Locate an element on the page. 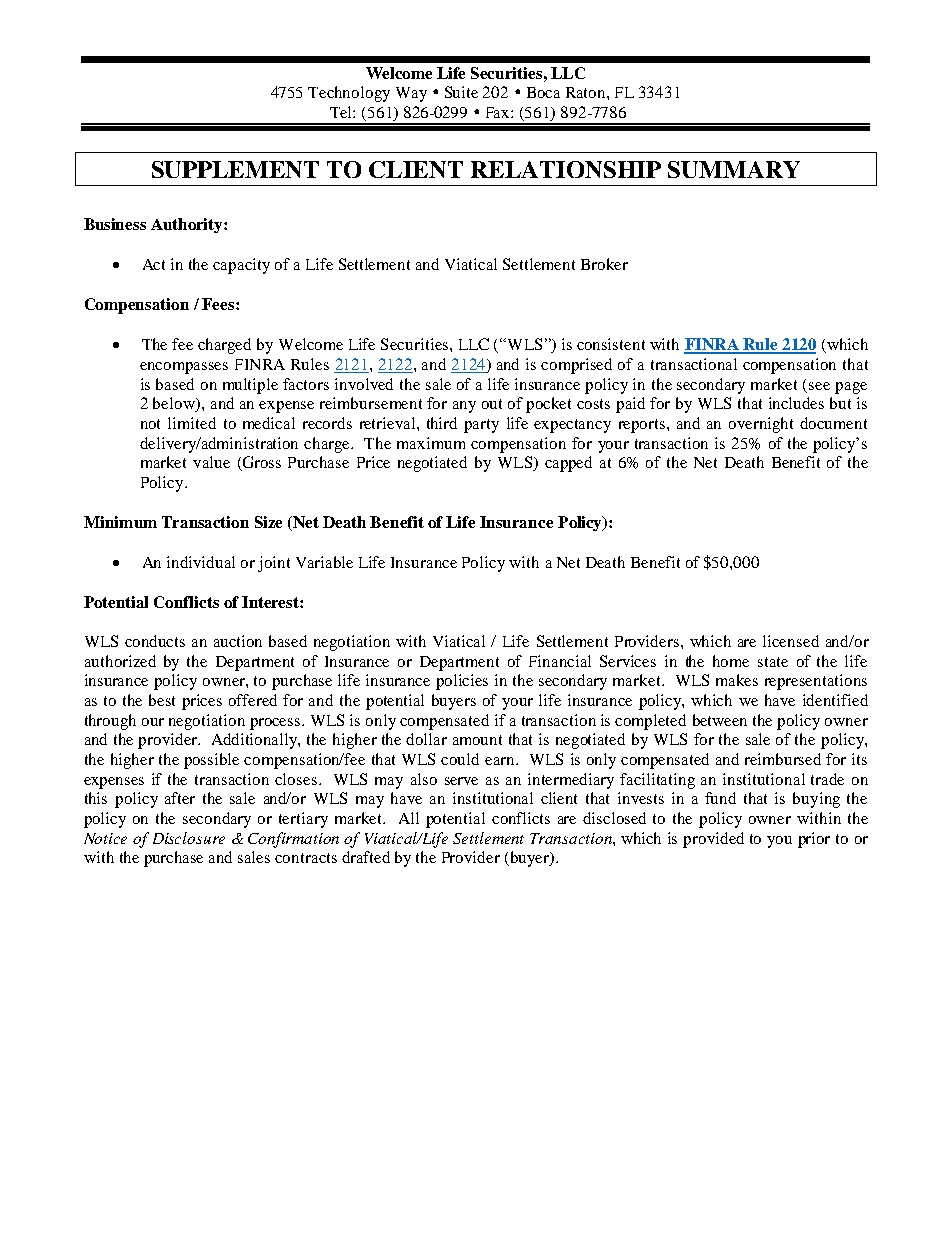 The height and width of the image is (1233, 952). serve is located at coordinates (461, 781).
